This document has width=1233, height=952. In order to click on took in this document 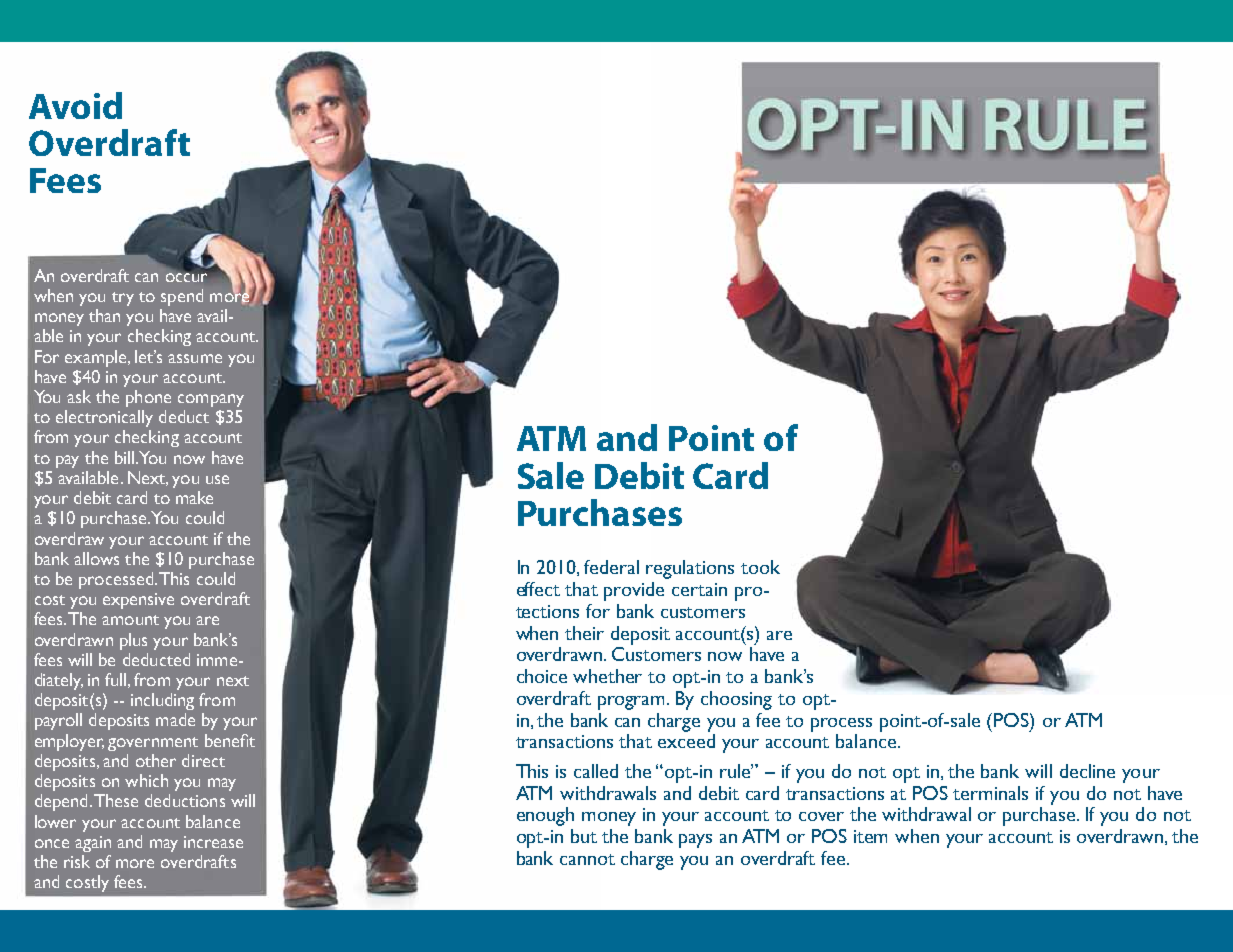, I will do `click(760, 567)`.
